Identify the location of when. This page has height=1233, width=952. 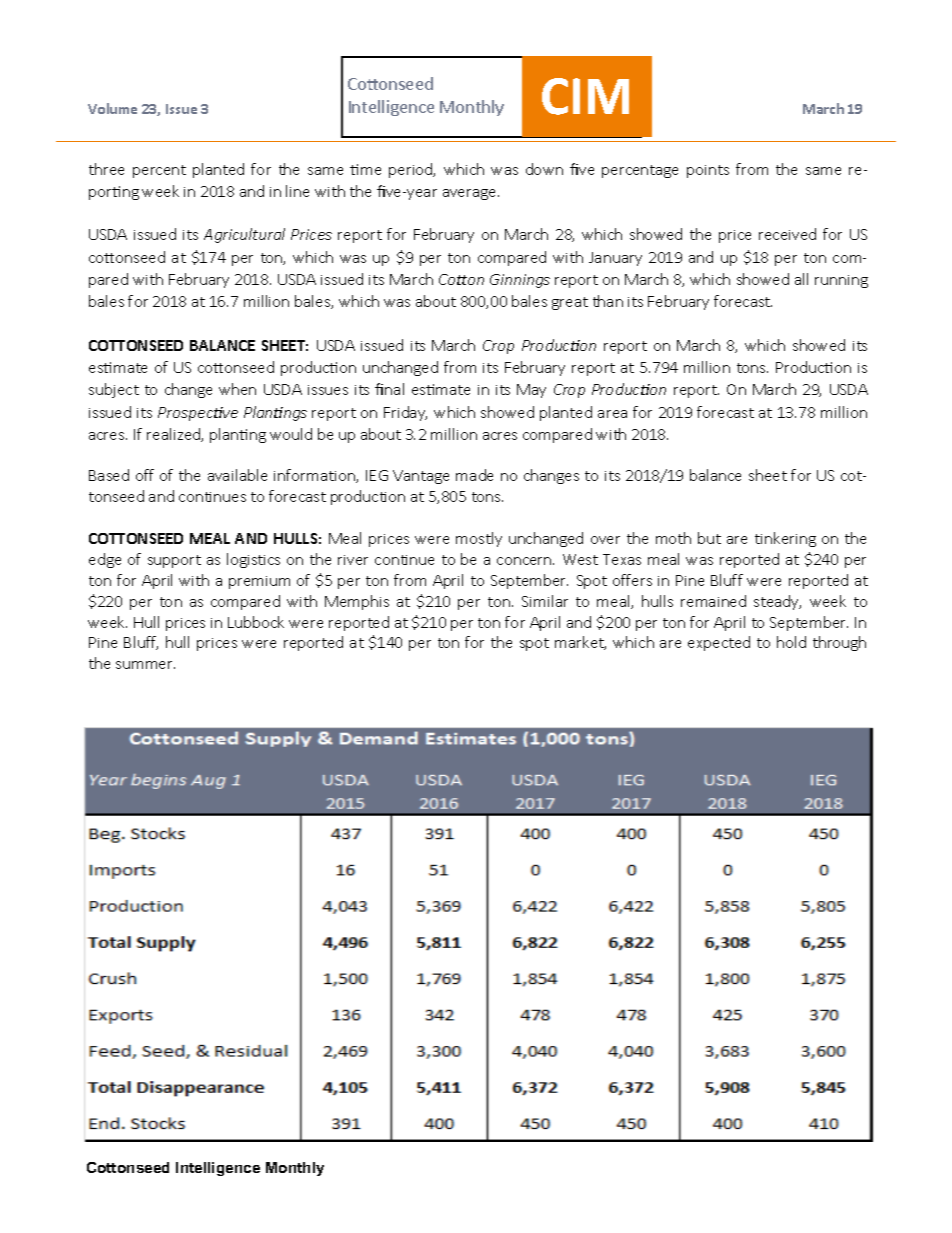
(237, 389).
